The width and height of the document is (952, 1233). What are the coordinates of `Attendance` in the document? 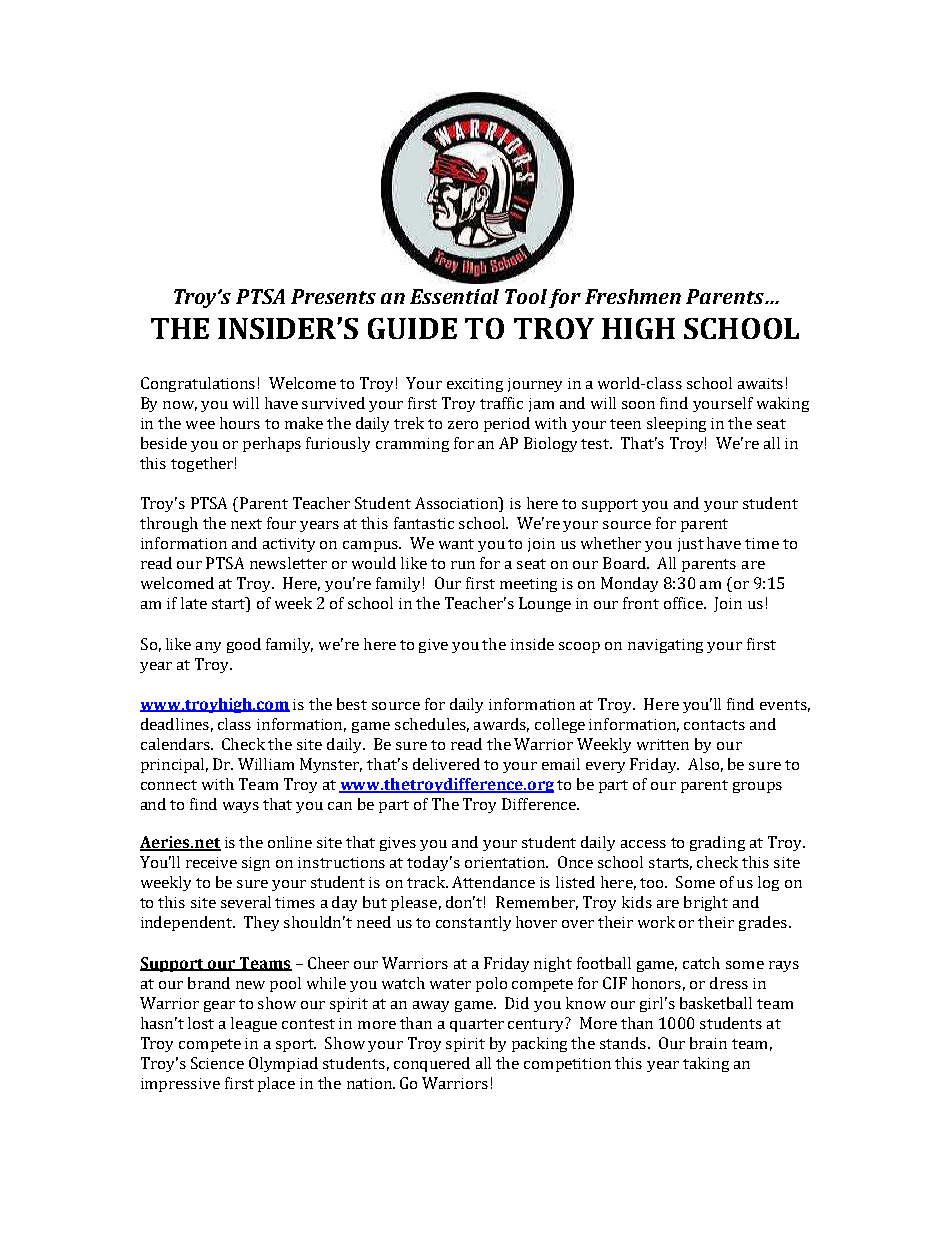 It's located at (493, 882).
